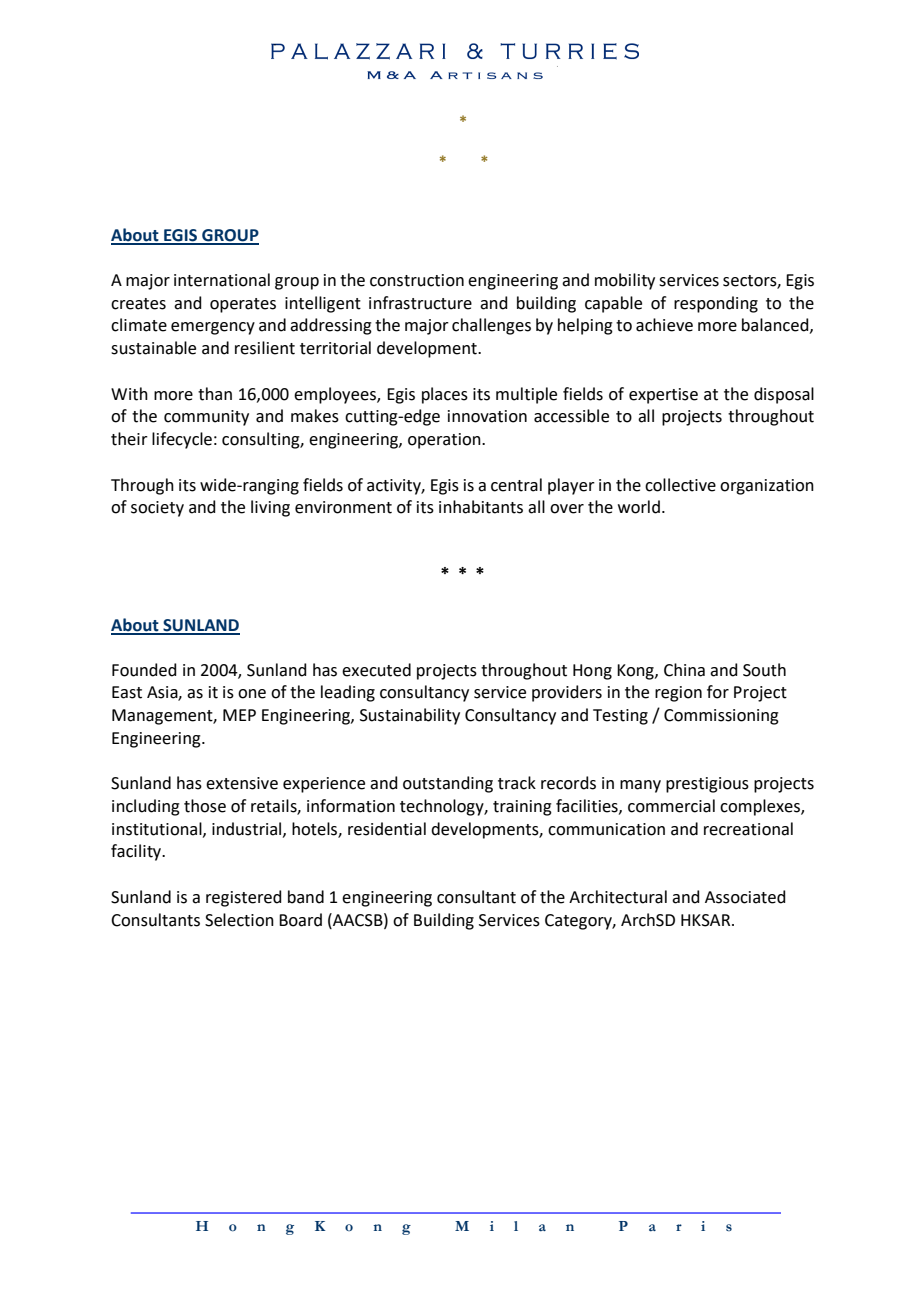 The height and width of the image is (1308, 924). I want to click on band, so click(306, 897).
